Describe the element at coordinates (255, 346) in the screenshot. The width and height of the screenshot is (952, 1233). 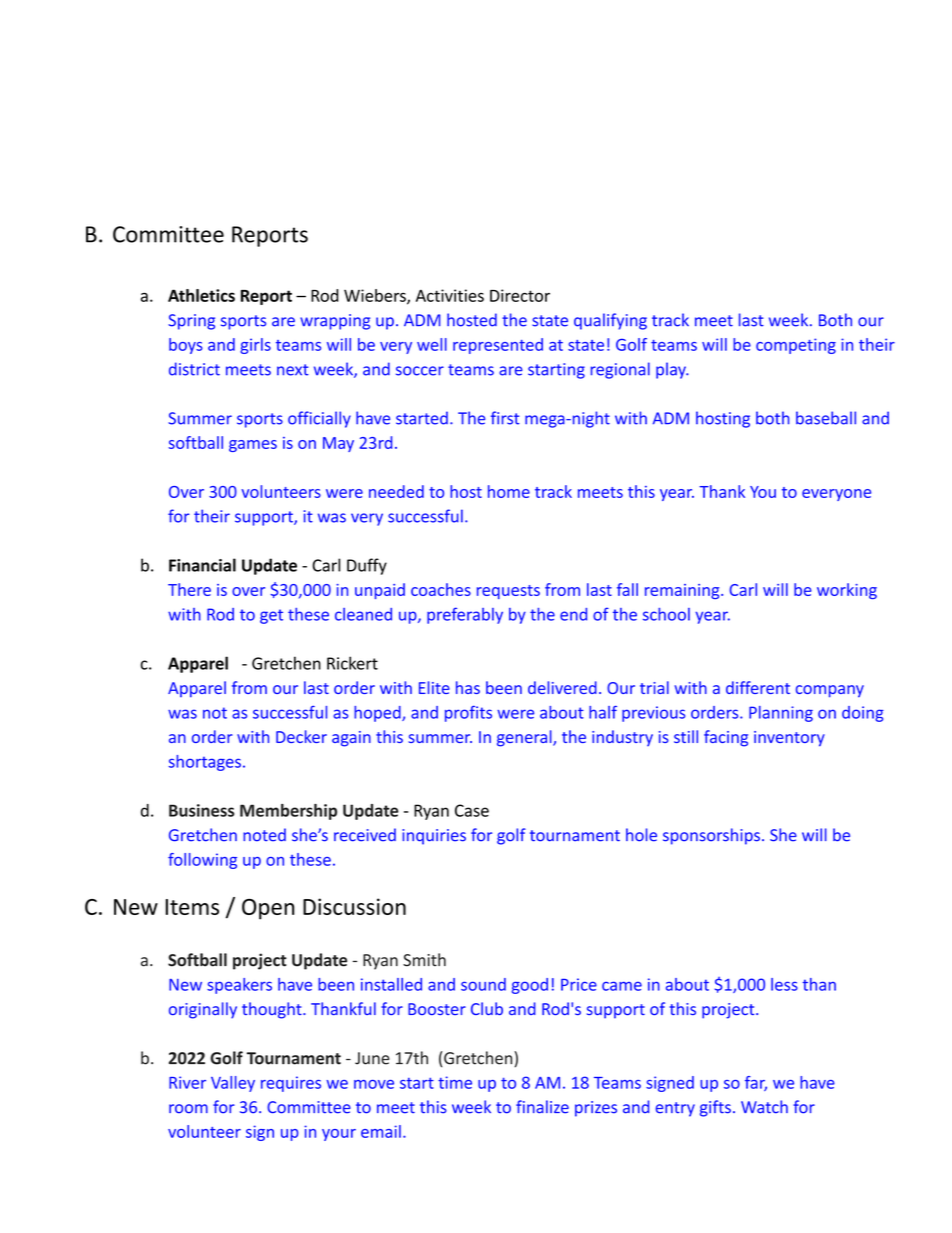
I see `girls` at that location.
